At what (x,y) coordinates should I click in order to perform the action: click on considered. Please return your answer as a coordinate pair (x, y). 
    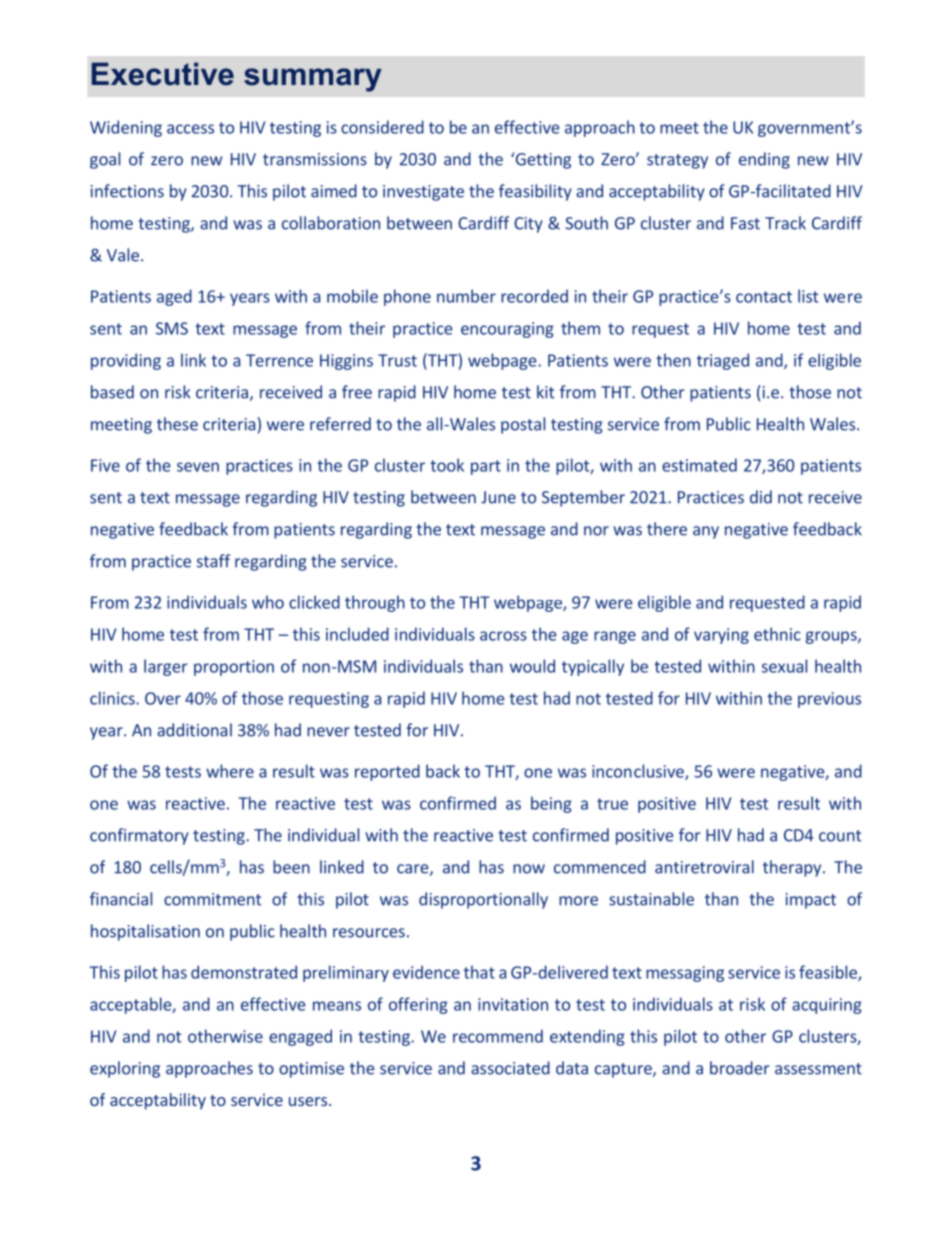
    Looking at the image, I should click on (382, 127).
